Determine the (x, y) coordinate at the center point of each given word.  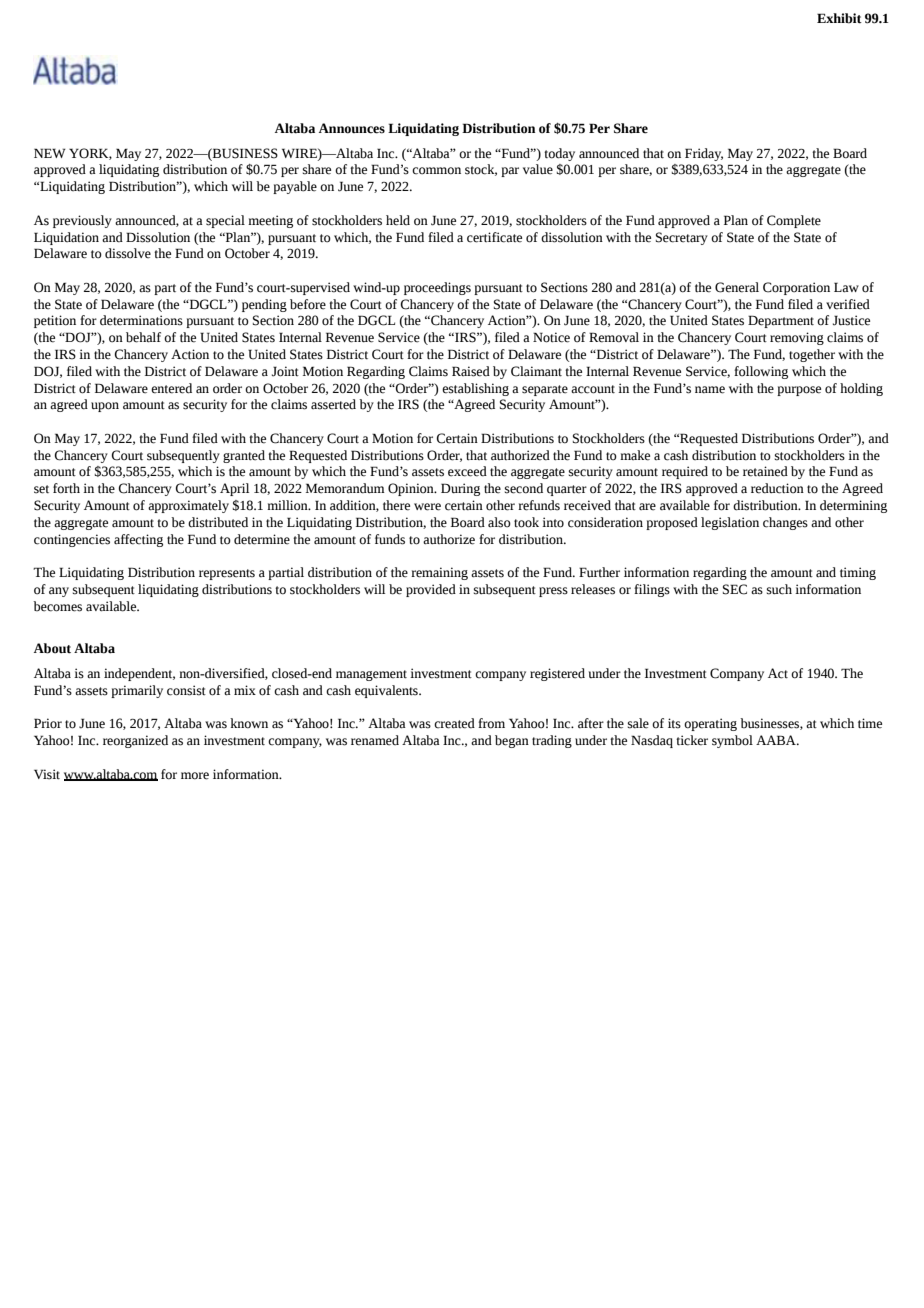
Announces (352, 128)
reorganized (135, 741)
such (779, 589)
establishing (475, 389)
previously (82, 221)
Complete (794, 221)
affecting (138, 540)
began (512, 741)
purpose (799, 391)
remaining (439, 573)
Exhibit (839, 18)
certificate (494, 237)
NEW (50, 153)
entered (171, 388)
